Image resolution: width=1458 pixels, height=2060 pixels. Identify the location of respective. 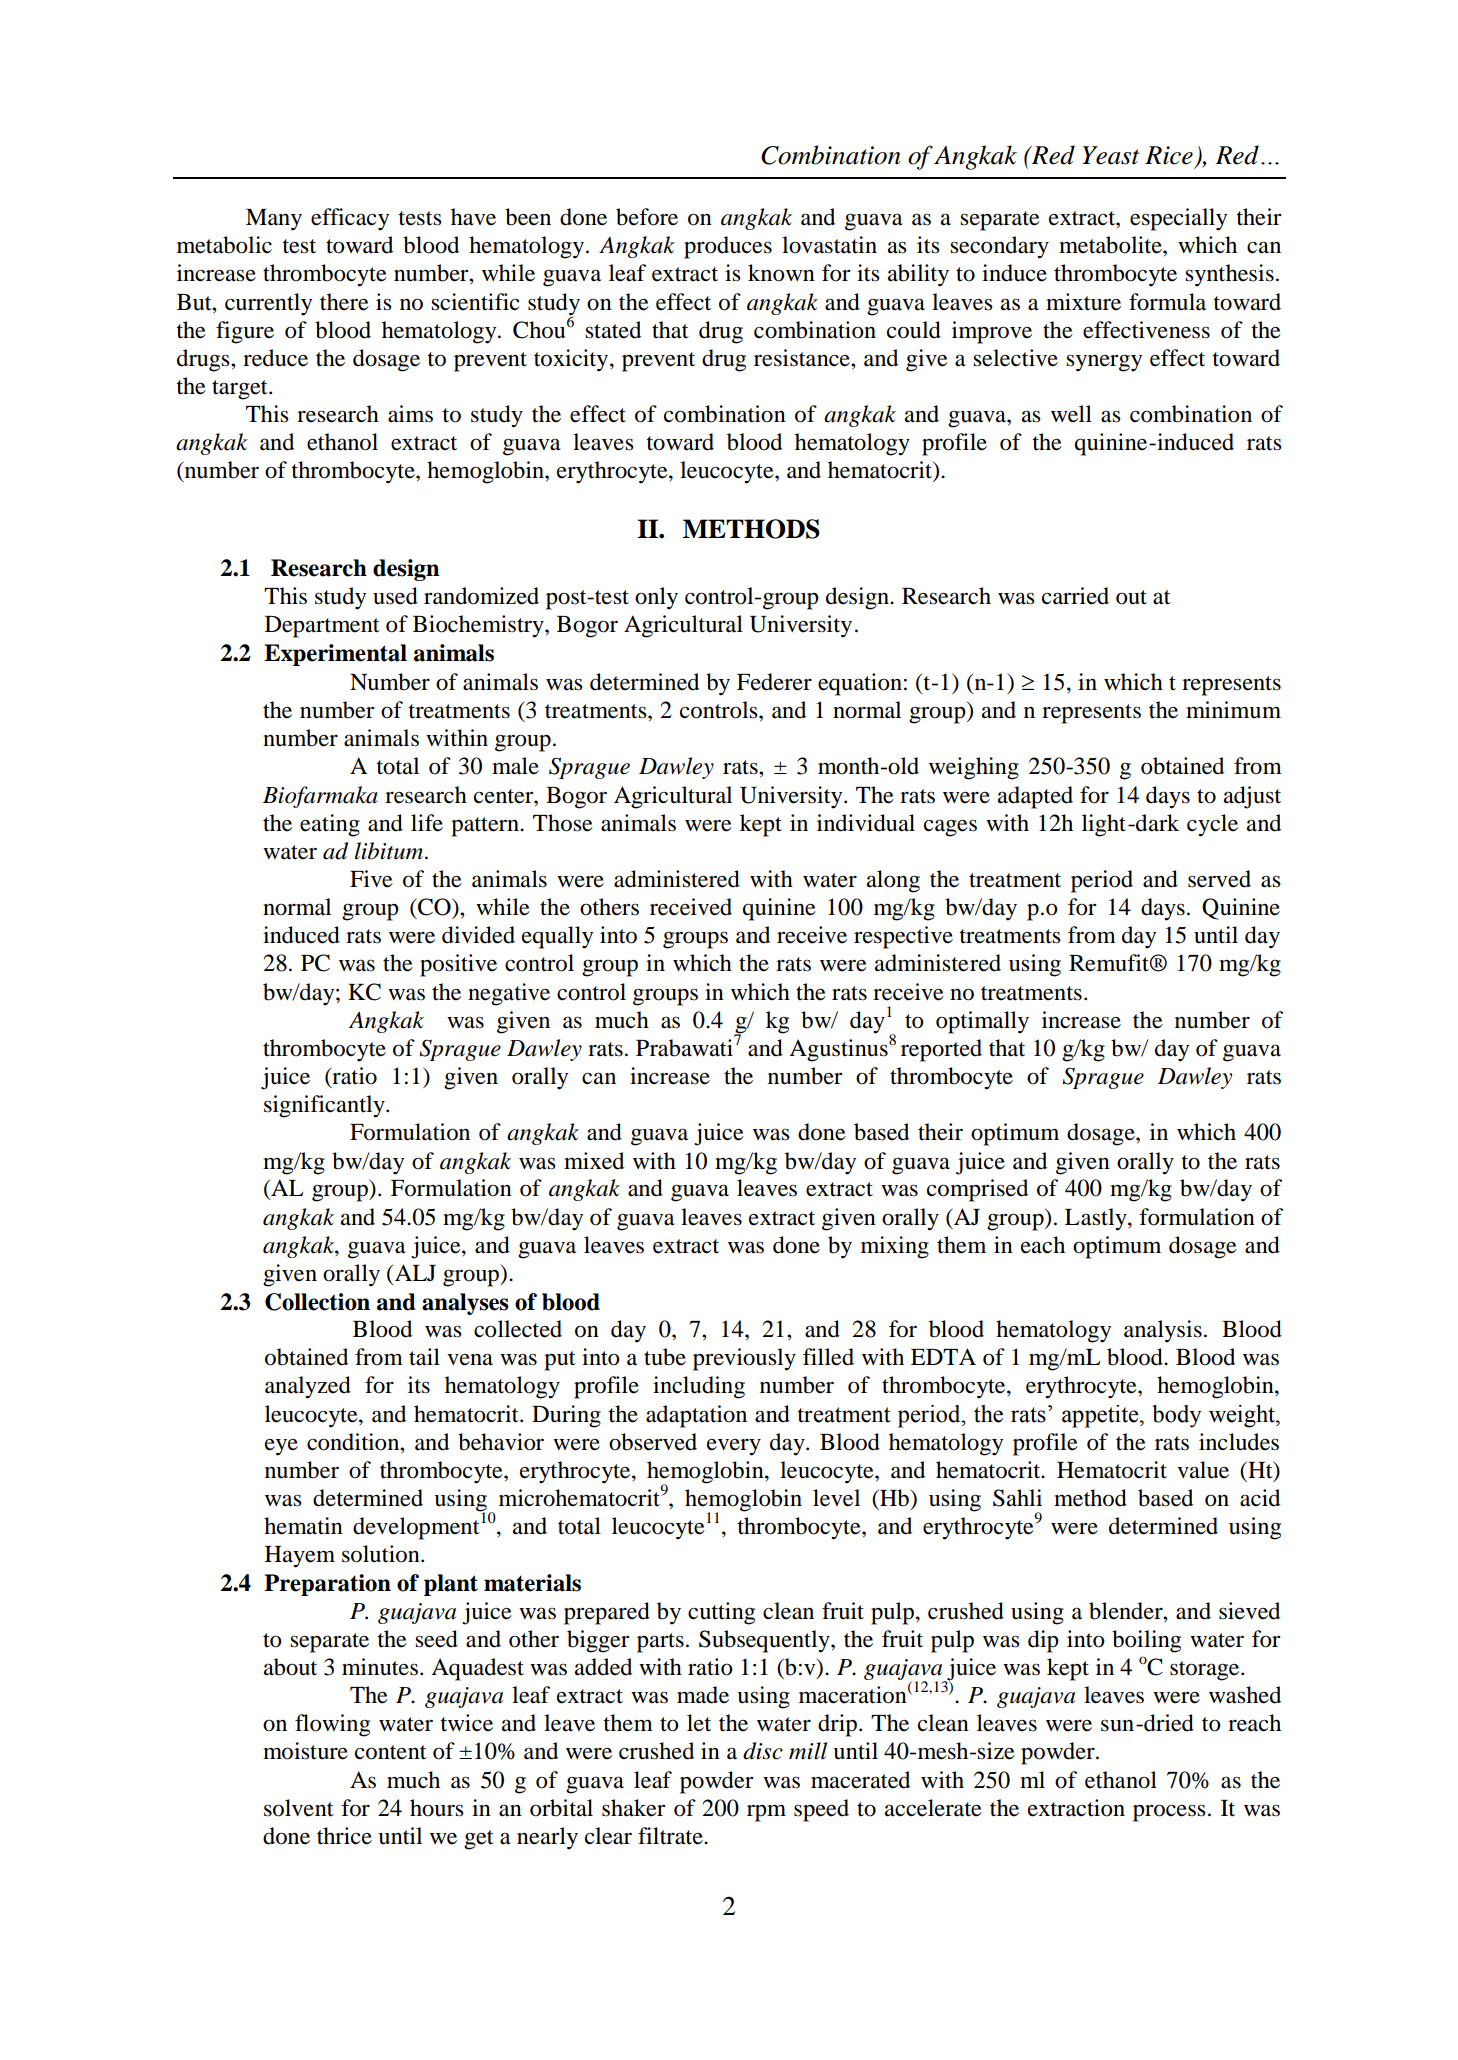
(903, 937).
